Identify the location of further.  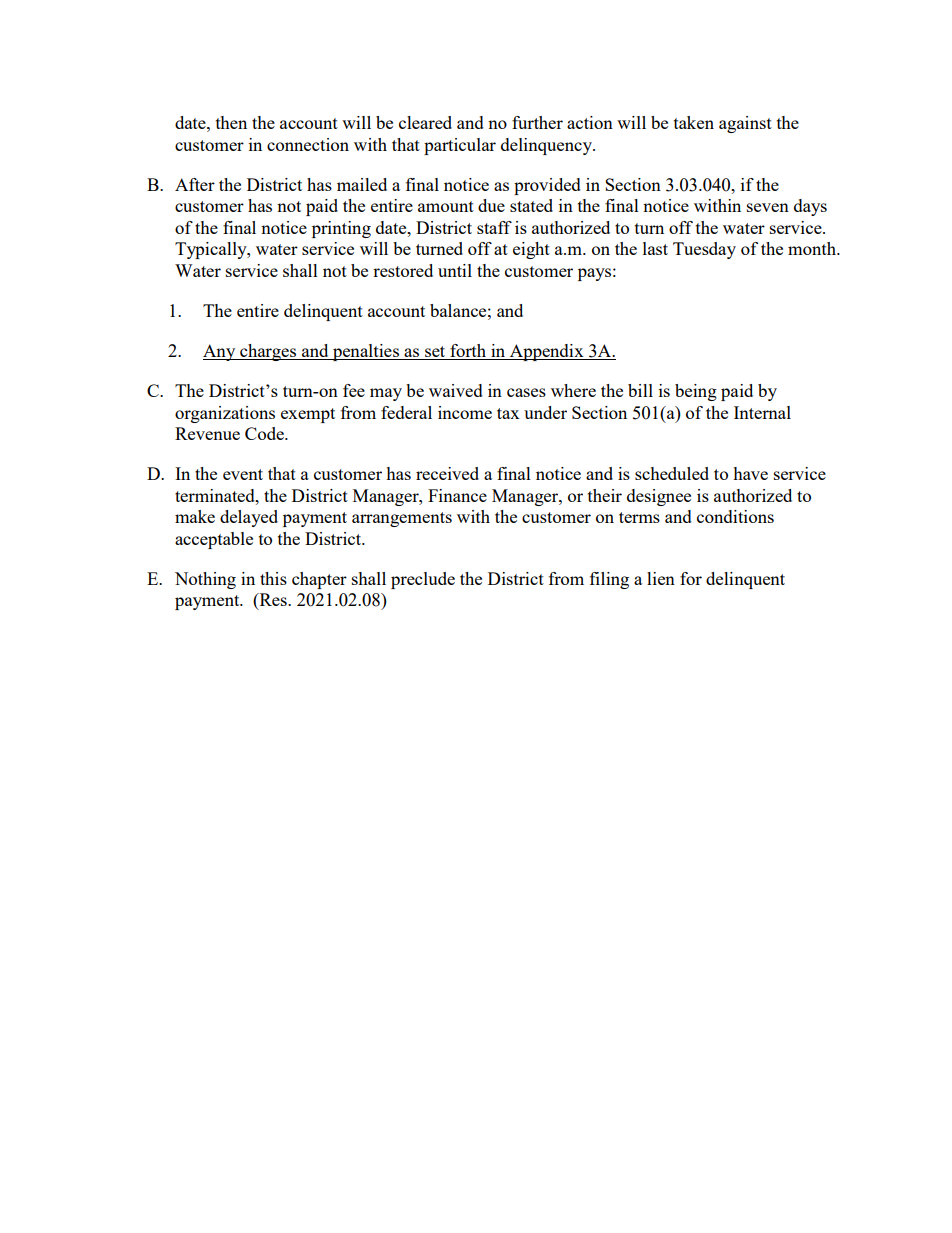
(537, 122).
